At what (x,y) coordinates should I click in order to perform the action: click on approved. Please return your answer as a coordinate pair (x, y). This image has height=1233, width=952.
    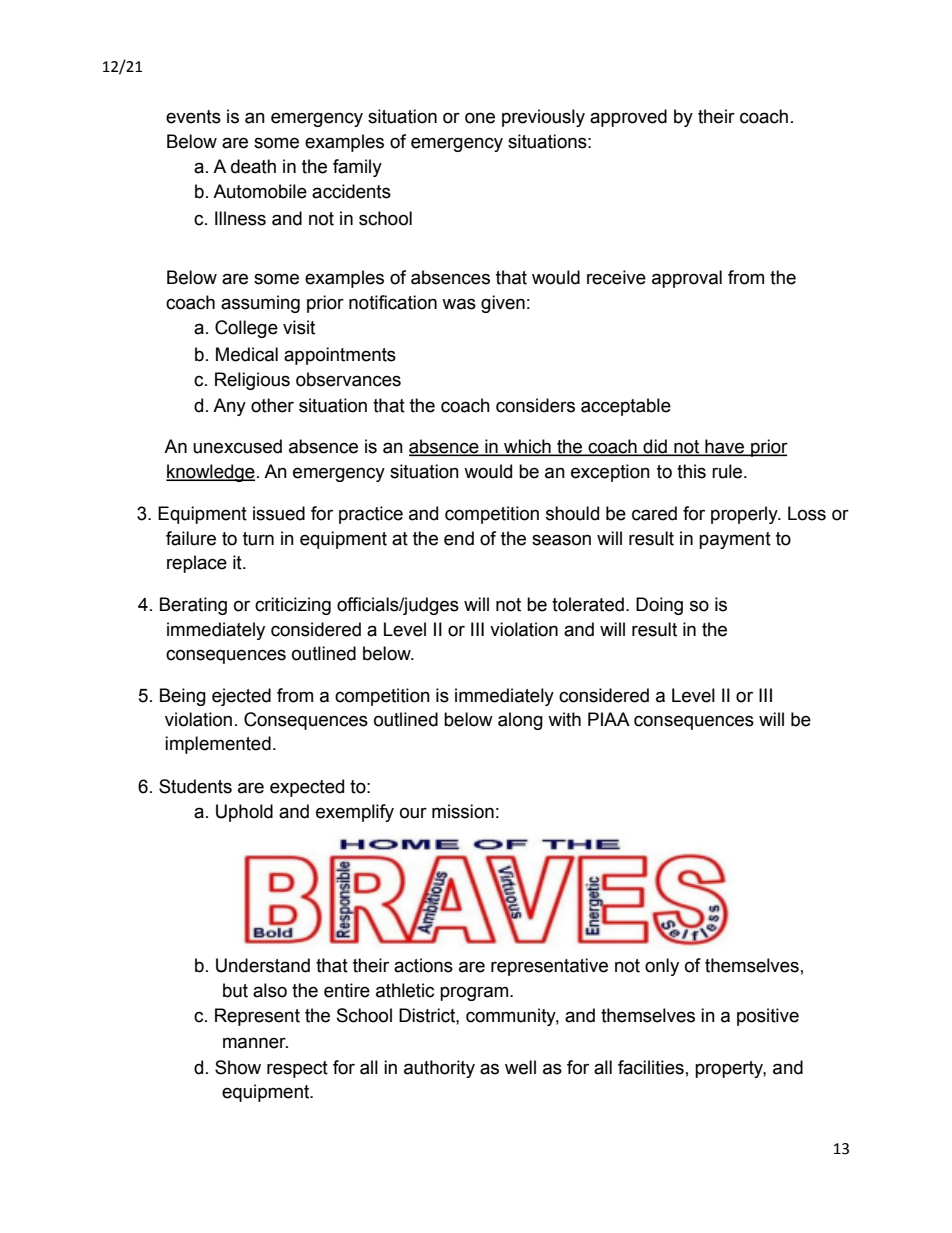
    Looking at the image, I should click on (628, 118).
